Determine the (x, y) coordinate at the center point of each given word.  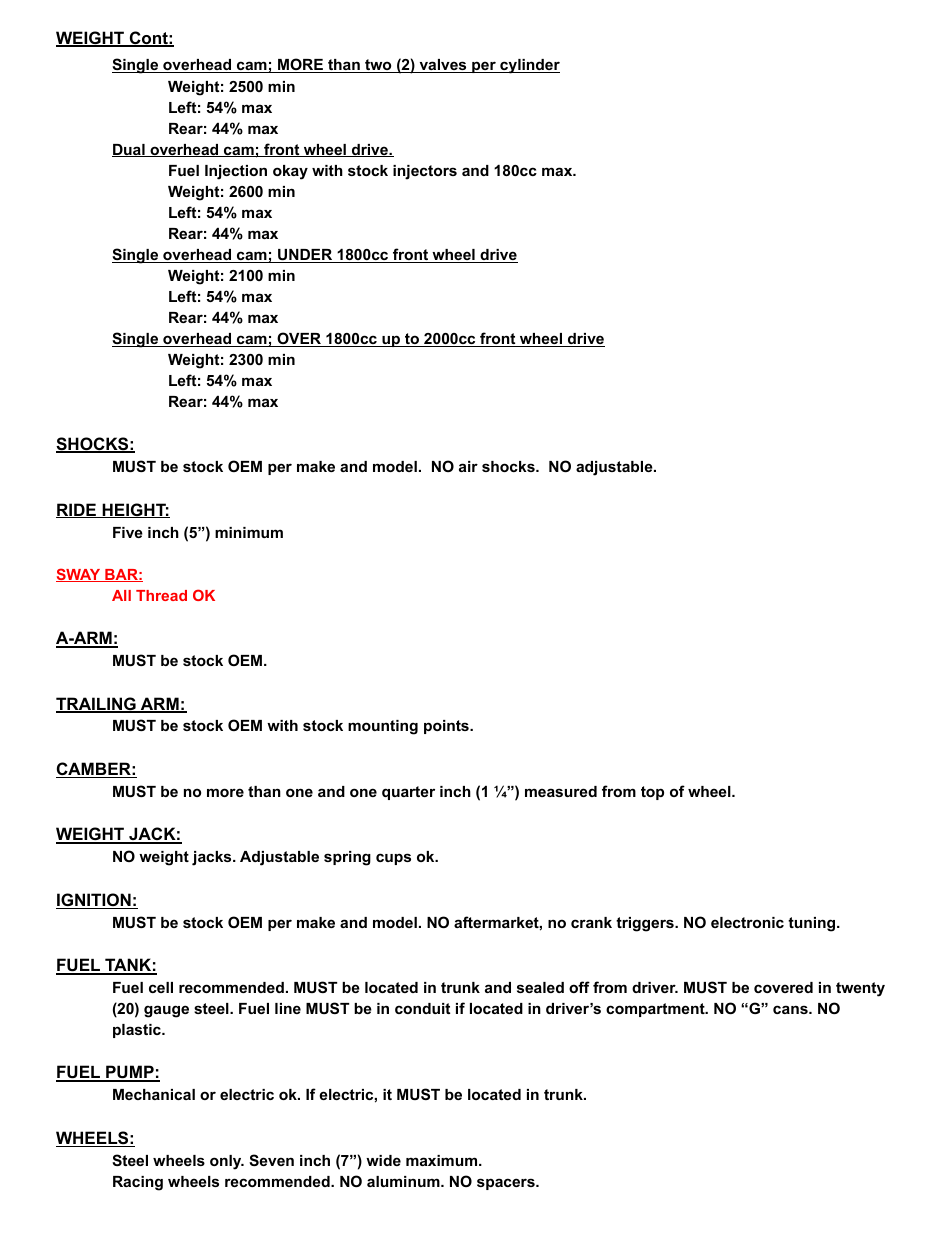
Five (128, 532)
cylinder (529, 66)
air (468, 466)
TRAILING (97, 705)
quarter (408, 793)
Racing (138, 1183)
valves (443, 66)
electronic (747, 922)
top (652, 793)
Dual (129, 150)
